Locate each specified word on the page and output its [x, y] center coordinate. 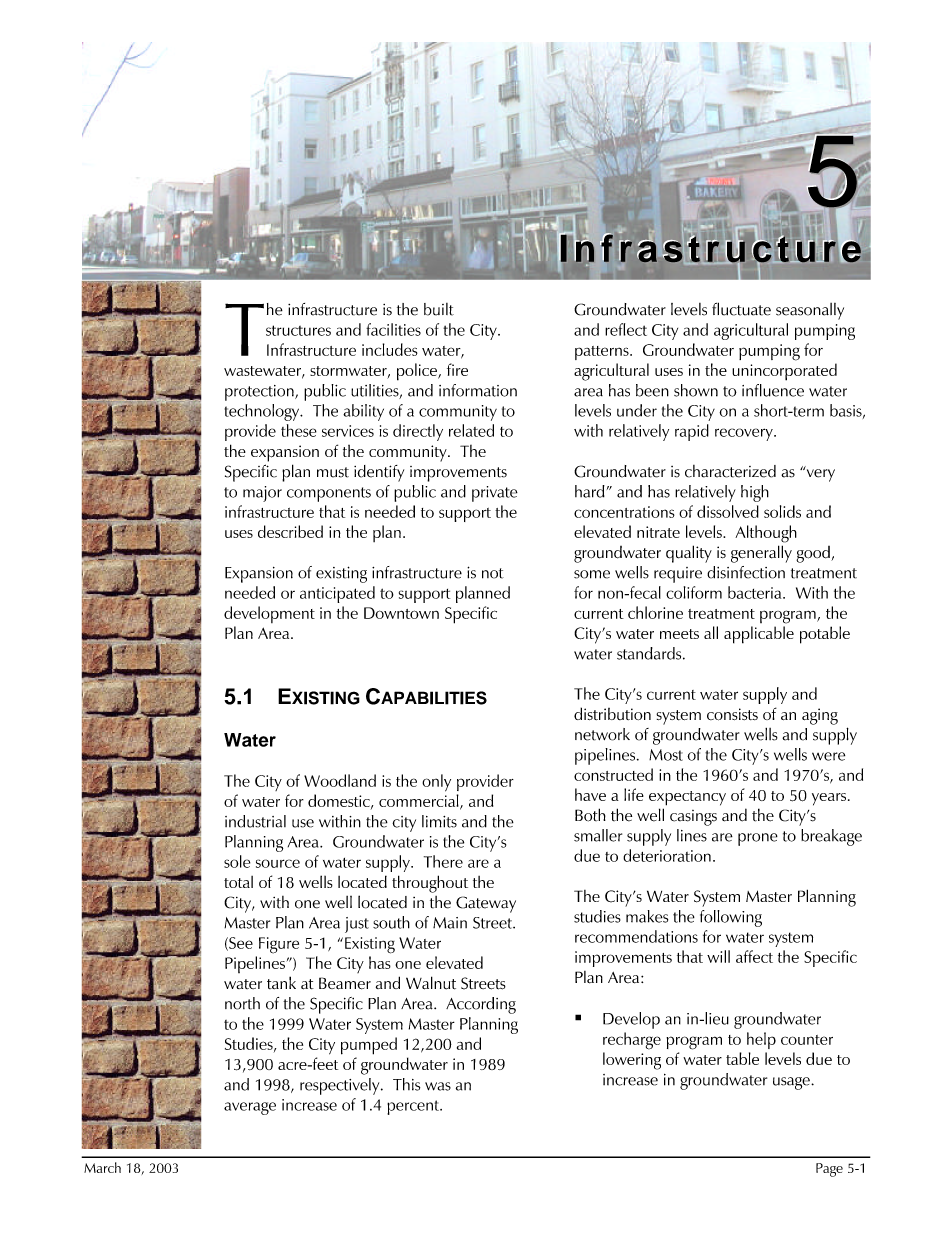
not [493, 573]
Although [766, 534]
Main [450, 923]
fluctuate [741, 309]
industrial [255, 821]
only [436, 783]
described [290, 531]
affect [754, 956]
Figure [279, 945]
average [250, 1108]
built [439, 309]
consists [732, 714]
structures [298, 330]
